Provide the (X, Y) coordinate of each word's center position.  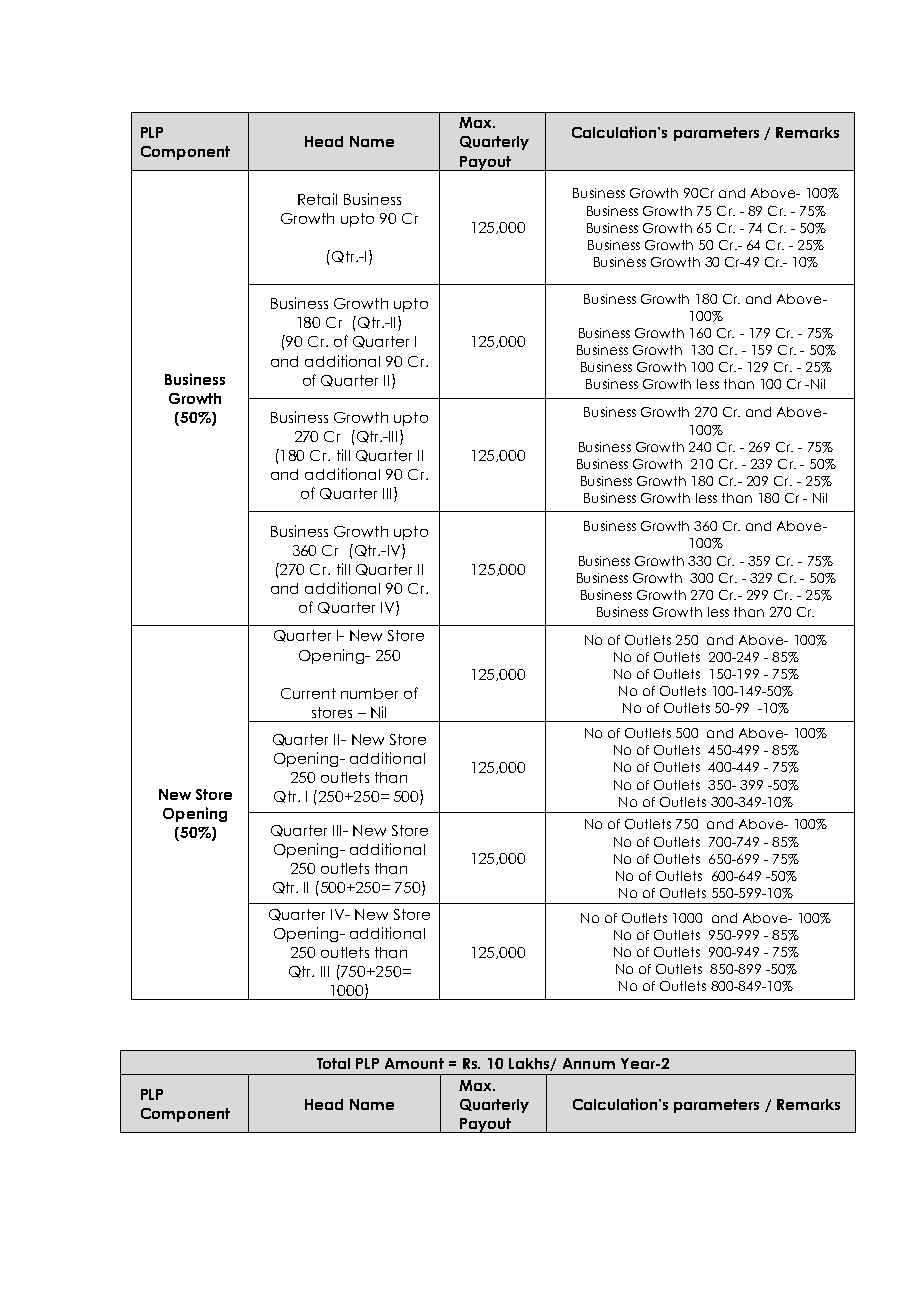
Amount (414, 1063)
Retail (317, 199)
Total (333, 1063)
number (369, 693)
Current (308, 693)
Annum (589, 1063)
